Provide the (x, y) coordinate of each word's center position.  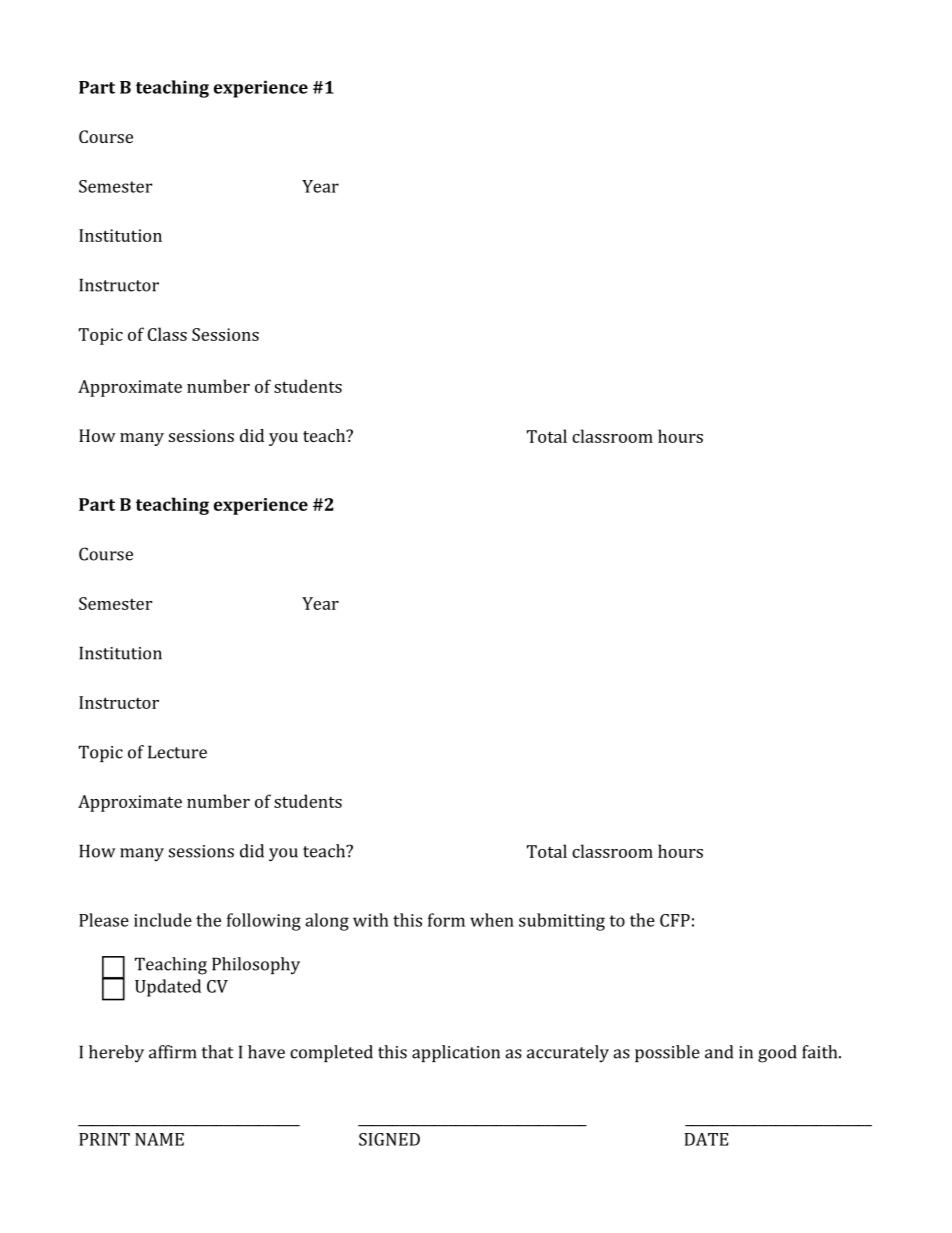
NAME (159, 1139)
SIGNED (389, 1139)
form (446, 920)
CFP (675, 920)
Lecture (177, 752)
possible (667, 1053)
